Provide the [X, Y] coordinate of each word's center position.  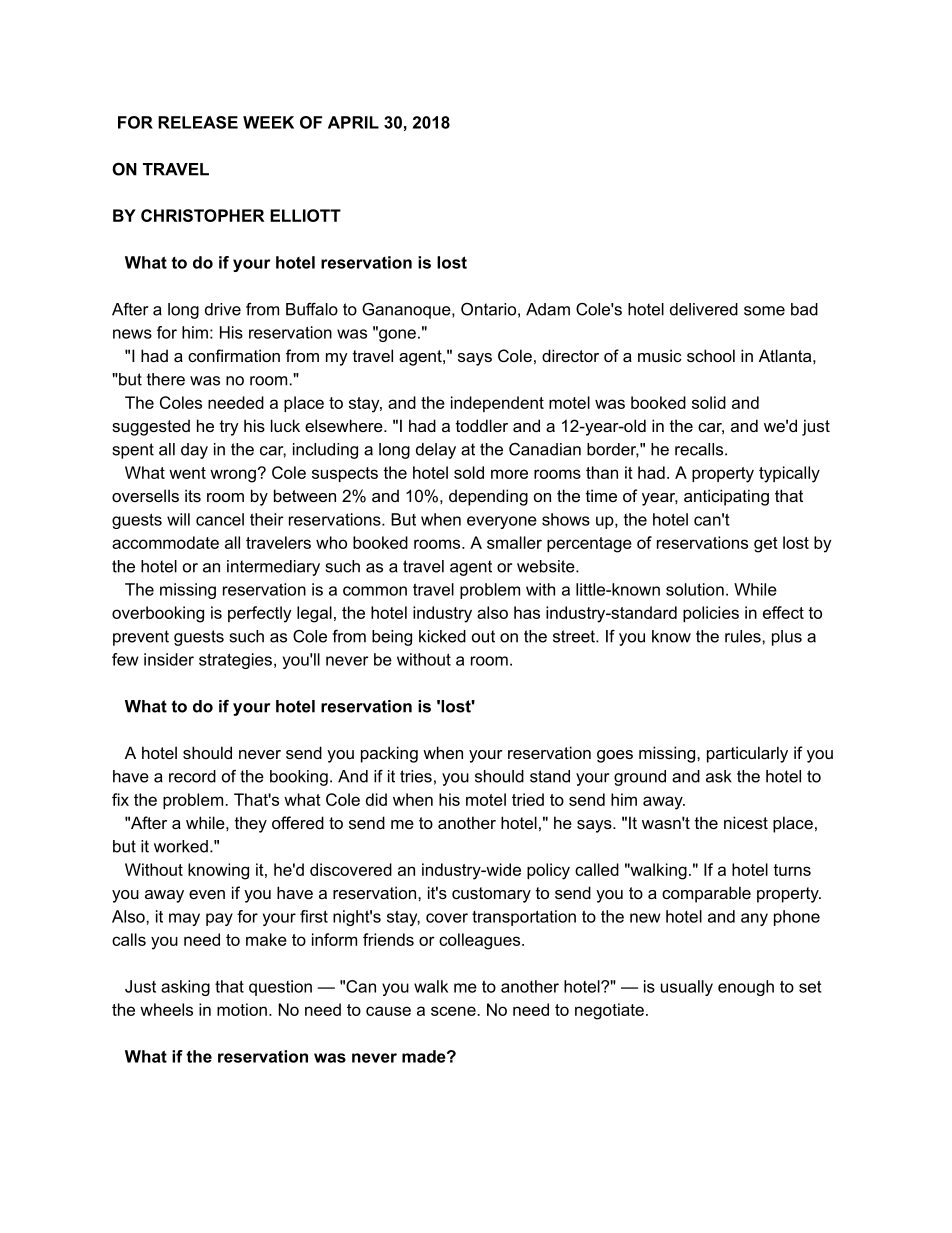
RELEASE [198, 122]
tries [416, 776]
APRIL [353, 122]
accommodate [165, 542]
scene [454, 1011]
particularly [747, 754]
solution [695, 589]
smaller [514, 542]
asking [185, 988]
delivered [704, 309]
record [192, 776]
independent [497, 404]
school [711, 355]
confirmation [234, 355]
